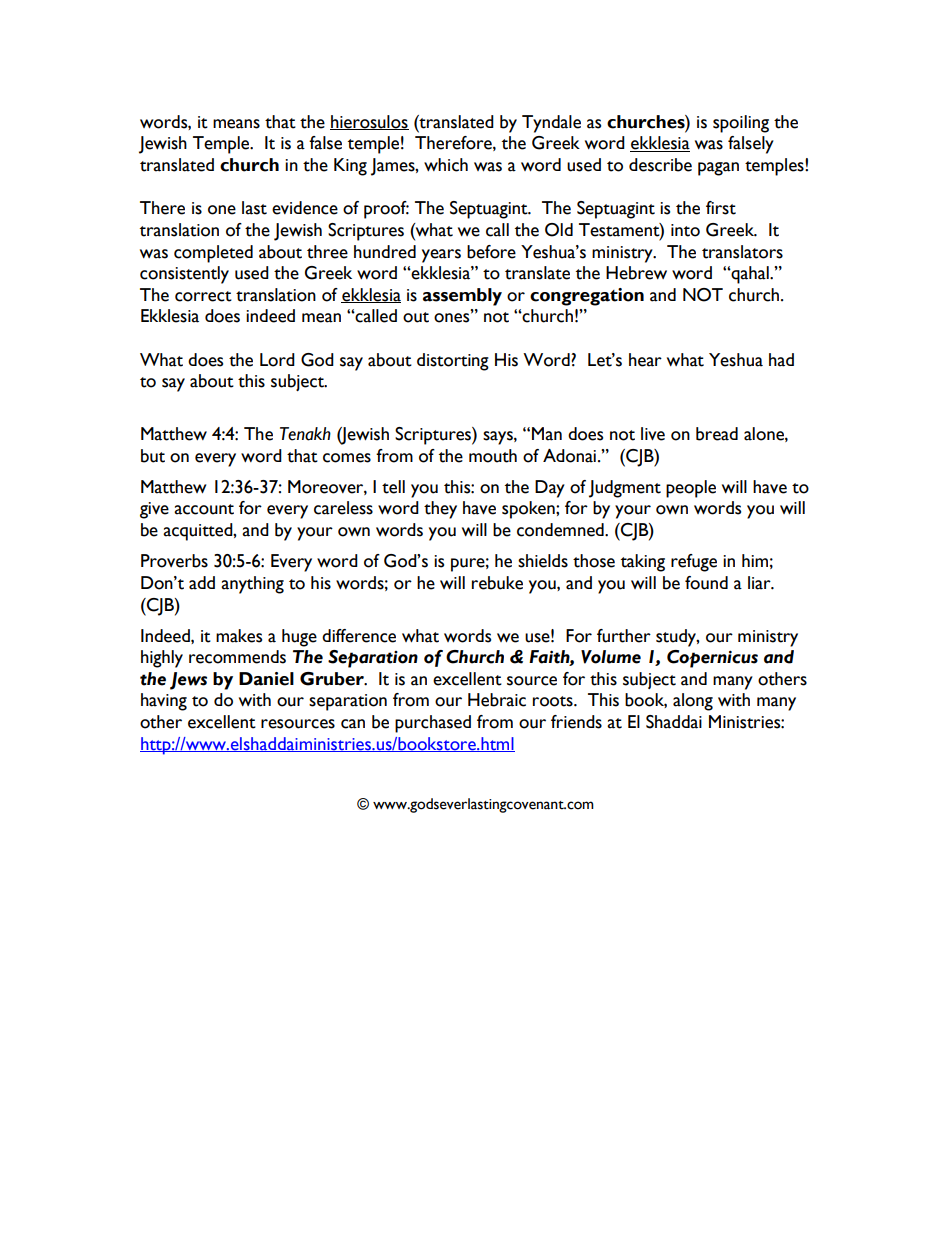  Describe the element at coordinates (305, 208) in the page. I see `evidence` at that location.
